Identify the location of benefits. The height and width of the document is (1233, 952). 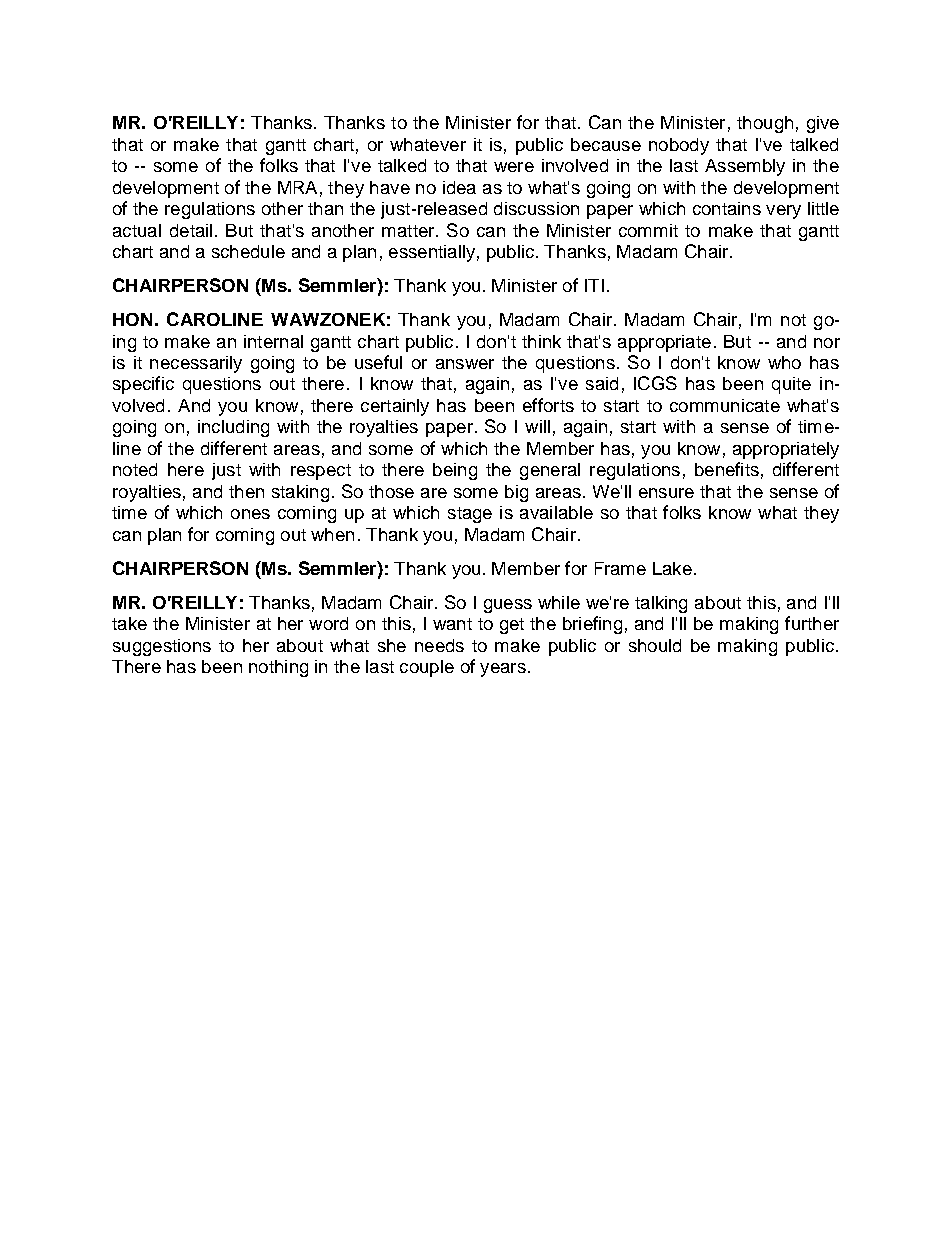
(727, 469).
